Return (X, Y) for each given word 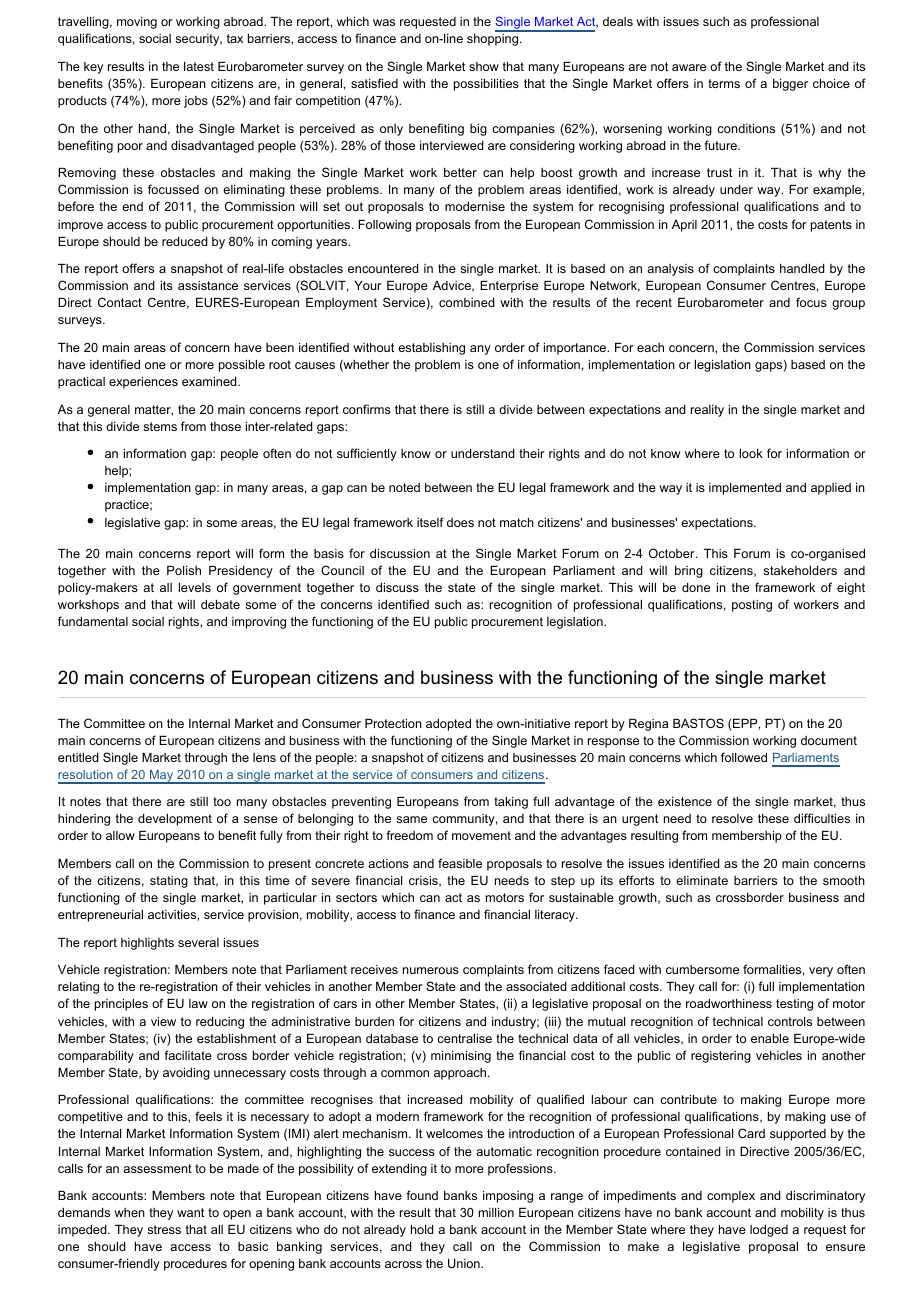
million (496, 1212)
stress (164, 1229)
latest (199, 66)
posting (752, 606)
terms (724, 83)
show (484, 66)
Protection (393, 723)
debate (220, 604)
